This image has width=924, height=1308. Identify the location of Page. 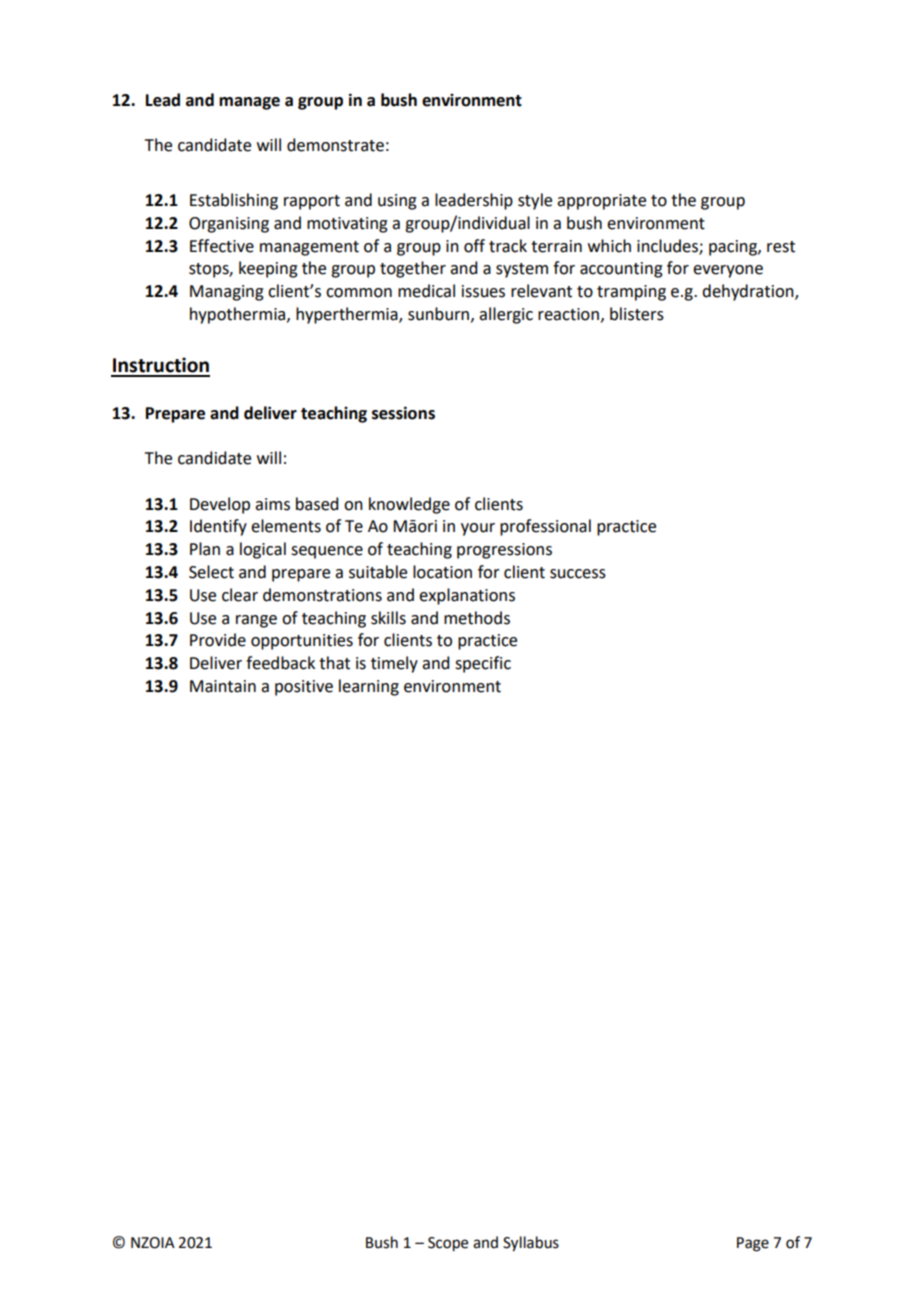
(753, 1244).
